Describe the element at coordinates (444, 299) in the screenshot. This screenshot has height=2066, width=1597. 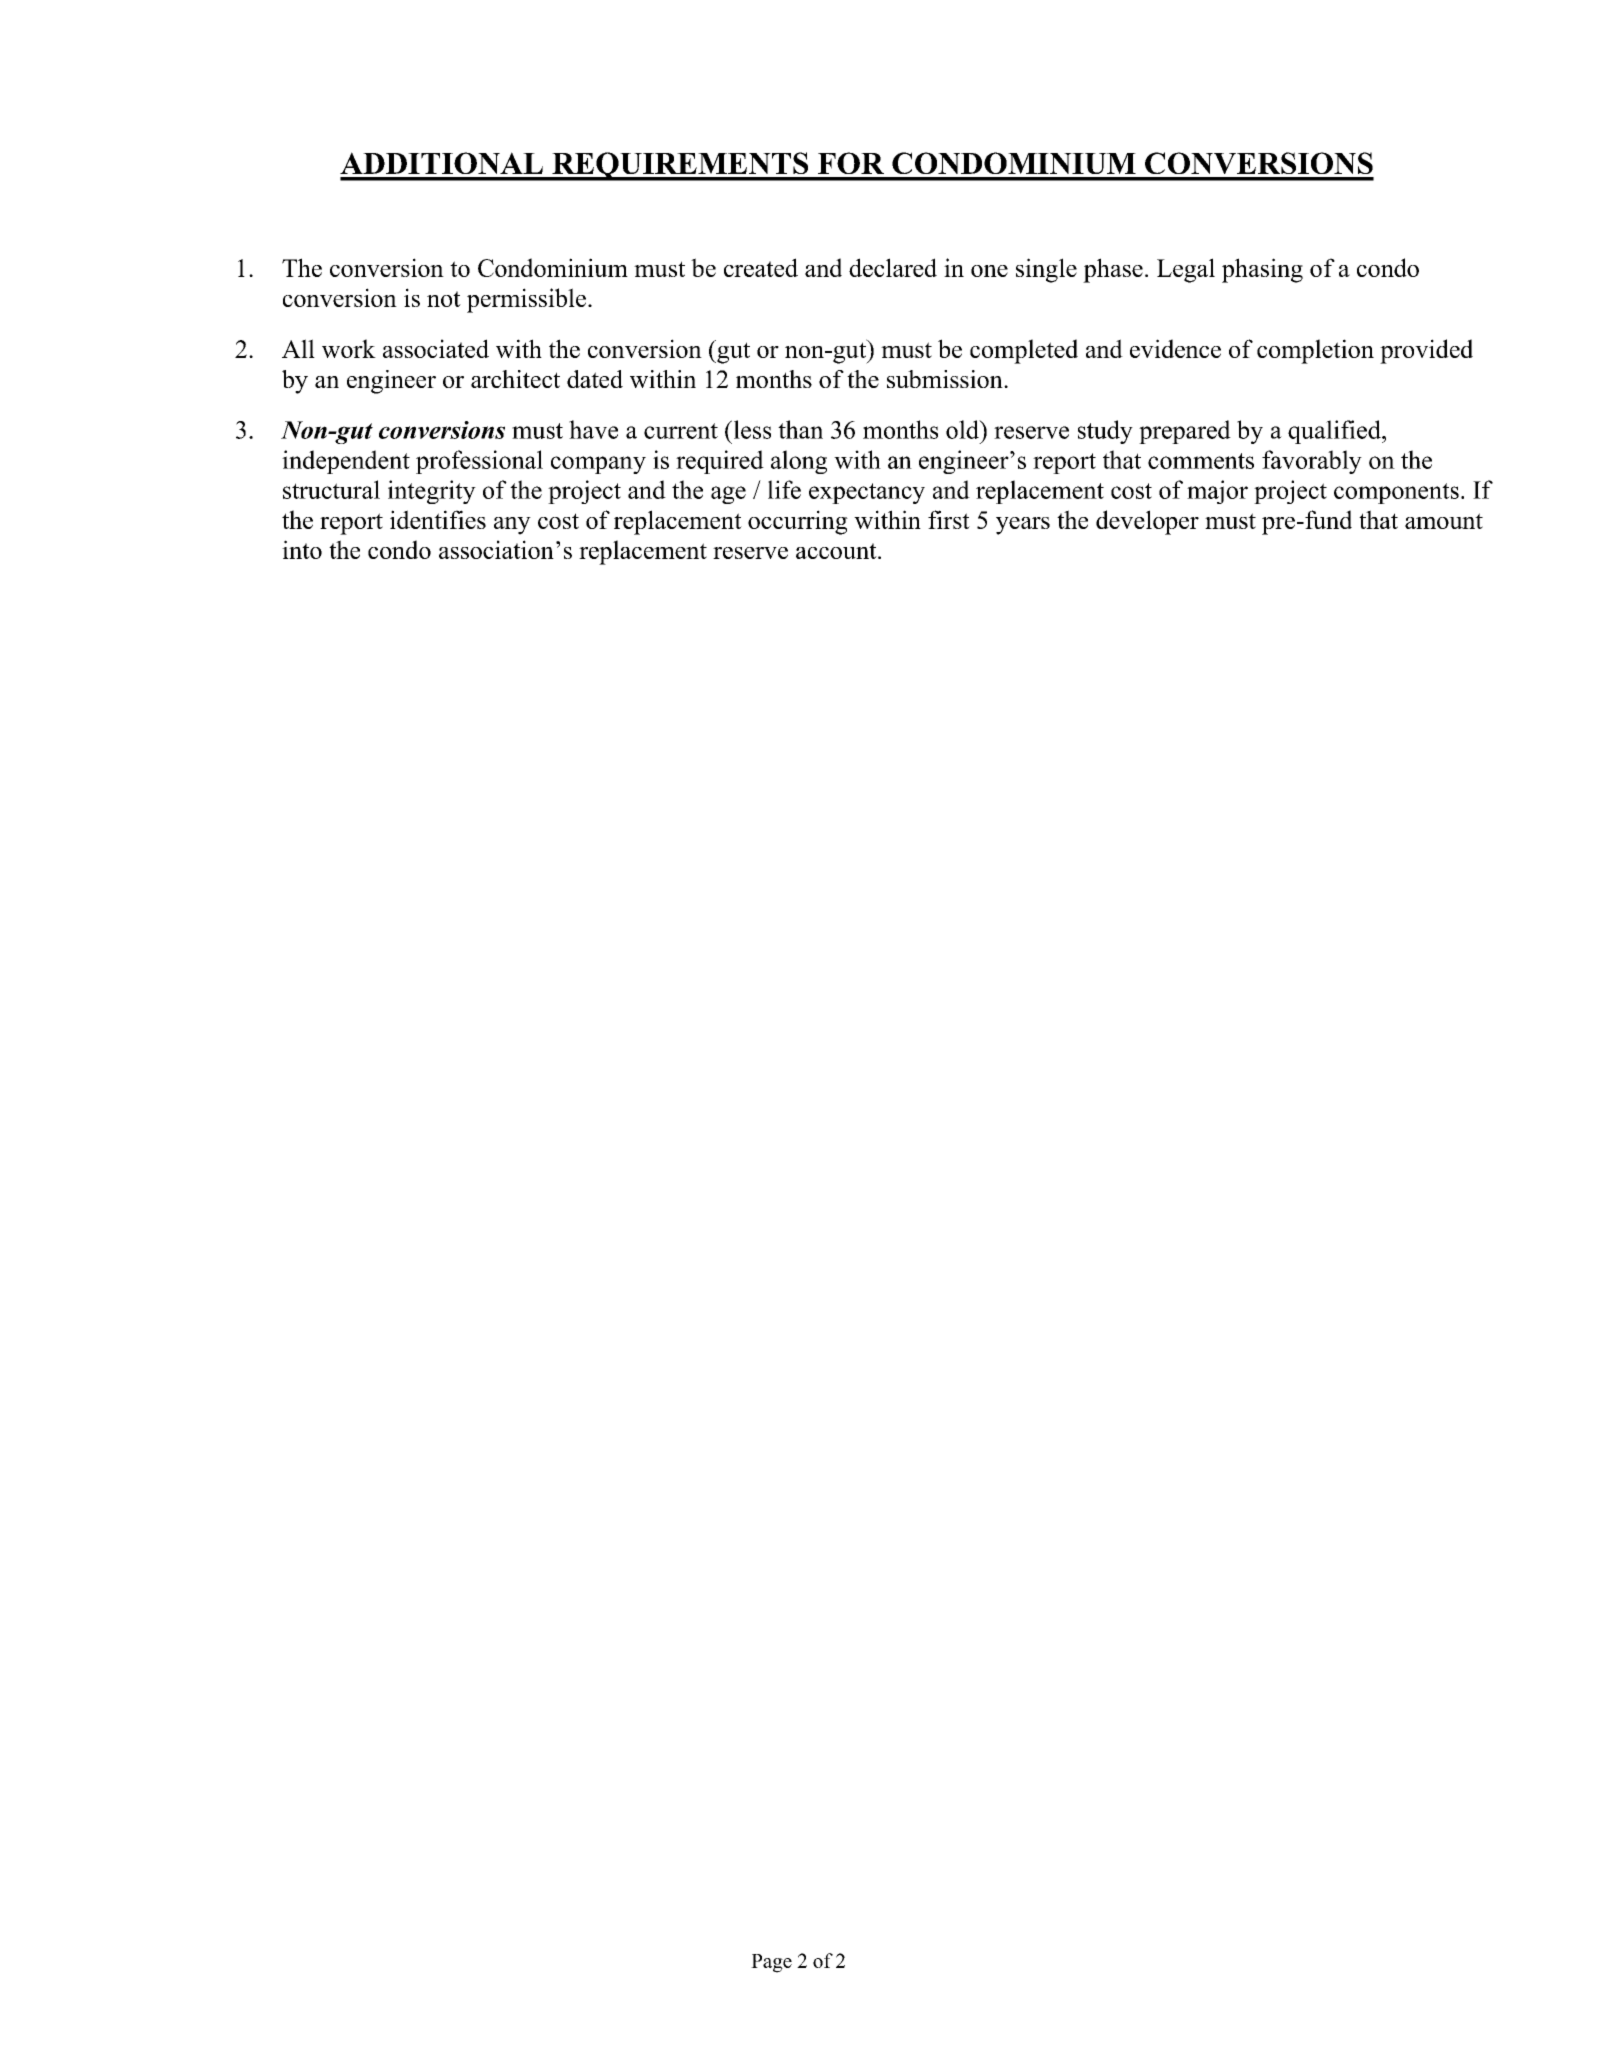
I see `not` at that location.
